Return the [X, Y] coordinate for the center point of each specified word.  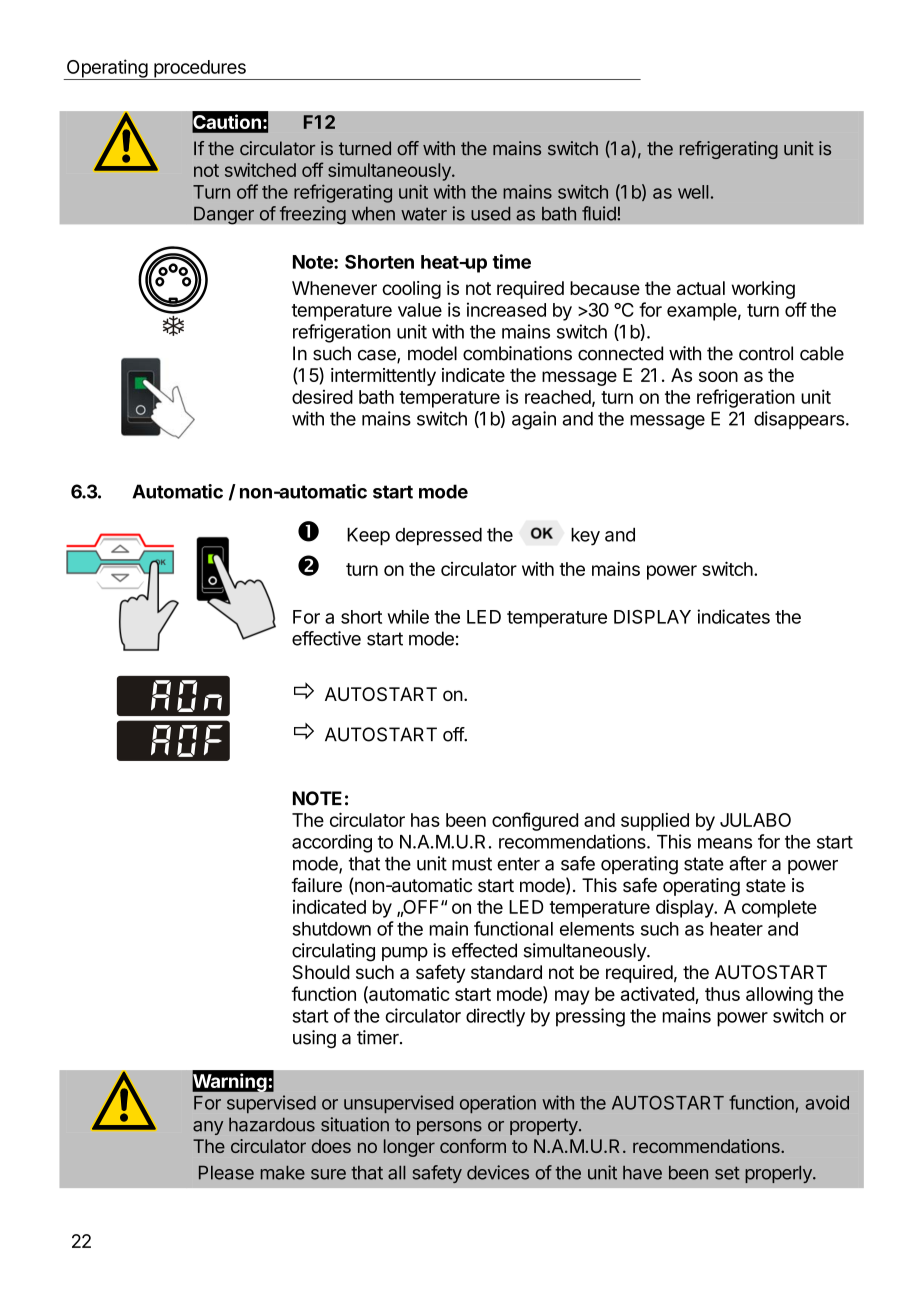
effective [326, 638]
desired [322, 397]
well [693, 192]
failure [316, 885]
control [766, 353]
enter [518, 864]
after [748, 863]
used [490, 214]
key [585, 537]
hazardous [272, 1124]
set [727, 1173]
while [408, 616]
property [545, 1126]
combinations [517, 353]
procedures [200, 70]
